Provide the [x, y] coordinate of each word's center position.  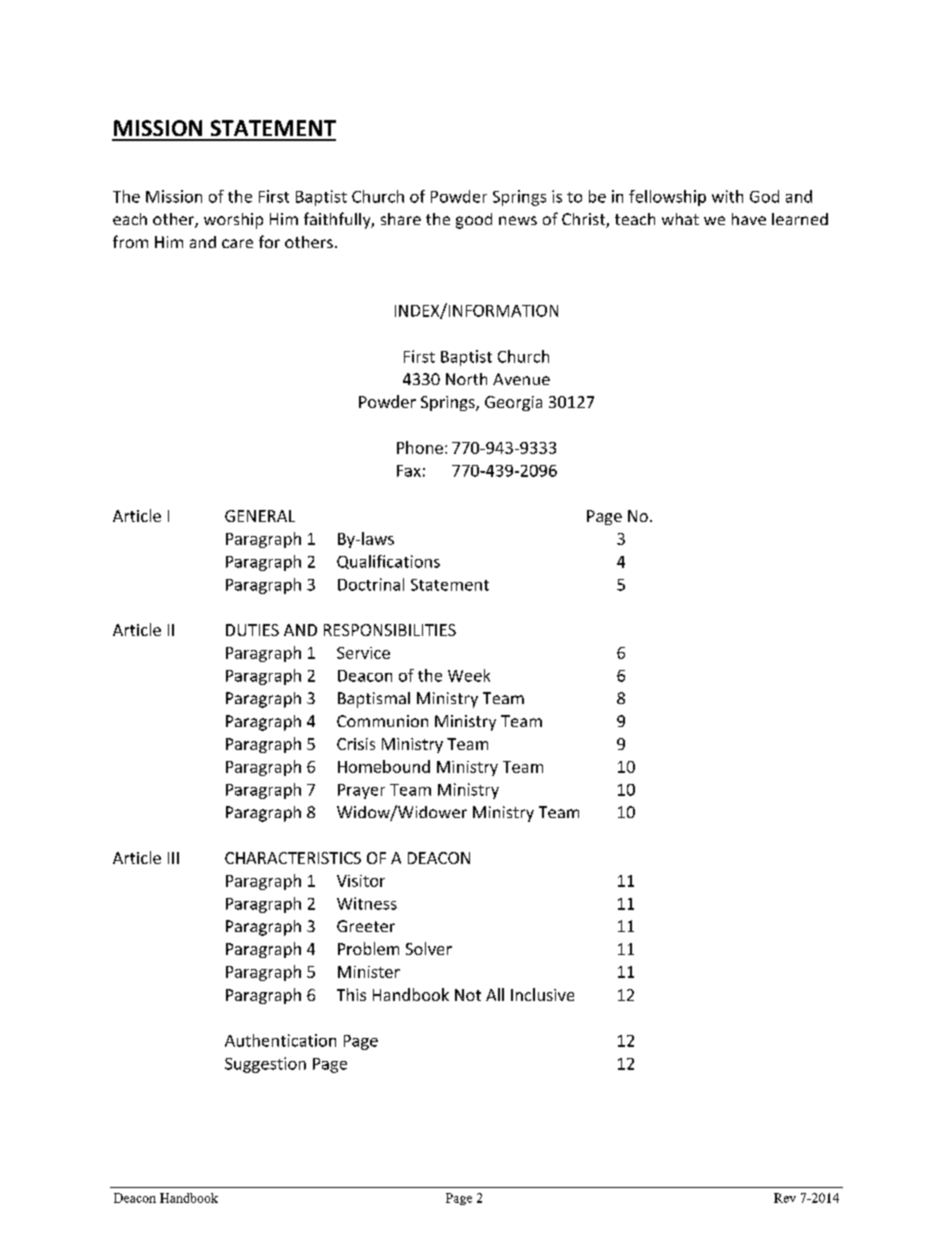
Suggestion [265, 1065]
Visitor [361, 881]
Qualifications [388, 562]
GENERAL [260, 516]
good [474, 221]
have [749, 219]
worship [233, 221]
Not [468, 995]
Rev [785, 1198]
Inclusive [542, 994]
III [173, 858]
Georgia [513, 403]
